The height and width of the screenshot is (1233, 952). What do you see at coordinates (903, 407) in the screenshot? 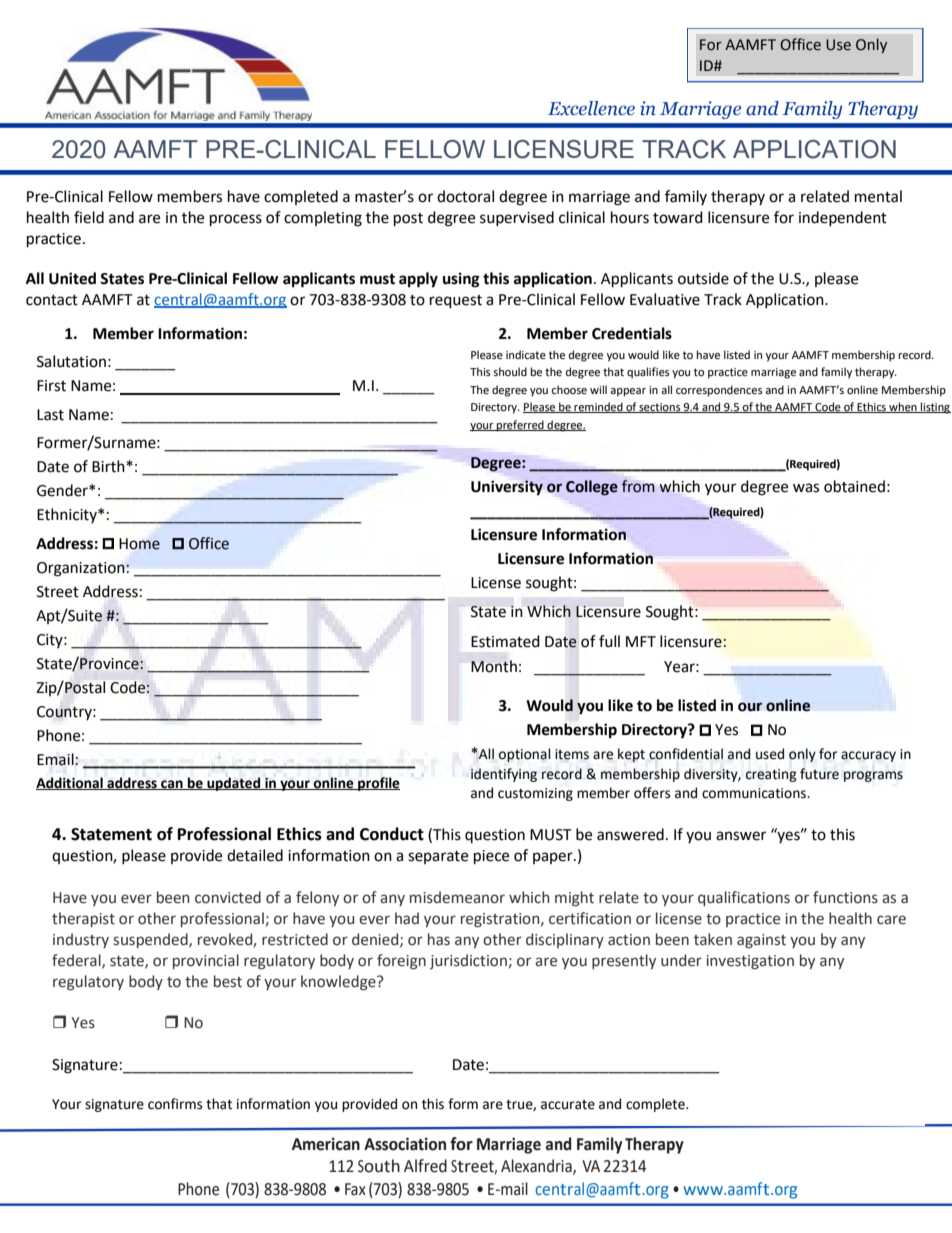
I see `when` at bounding box center [903, 407].
